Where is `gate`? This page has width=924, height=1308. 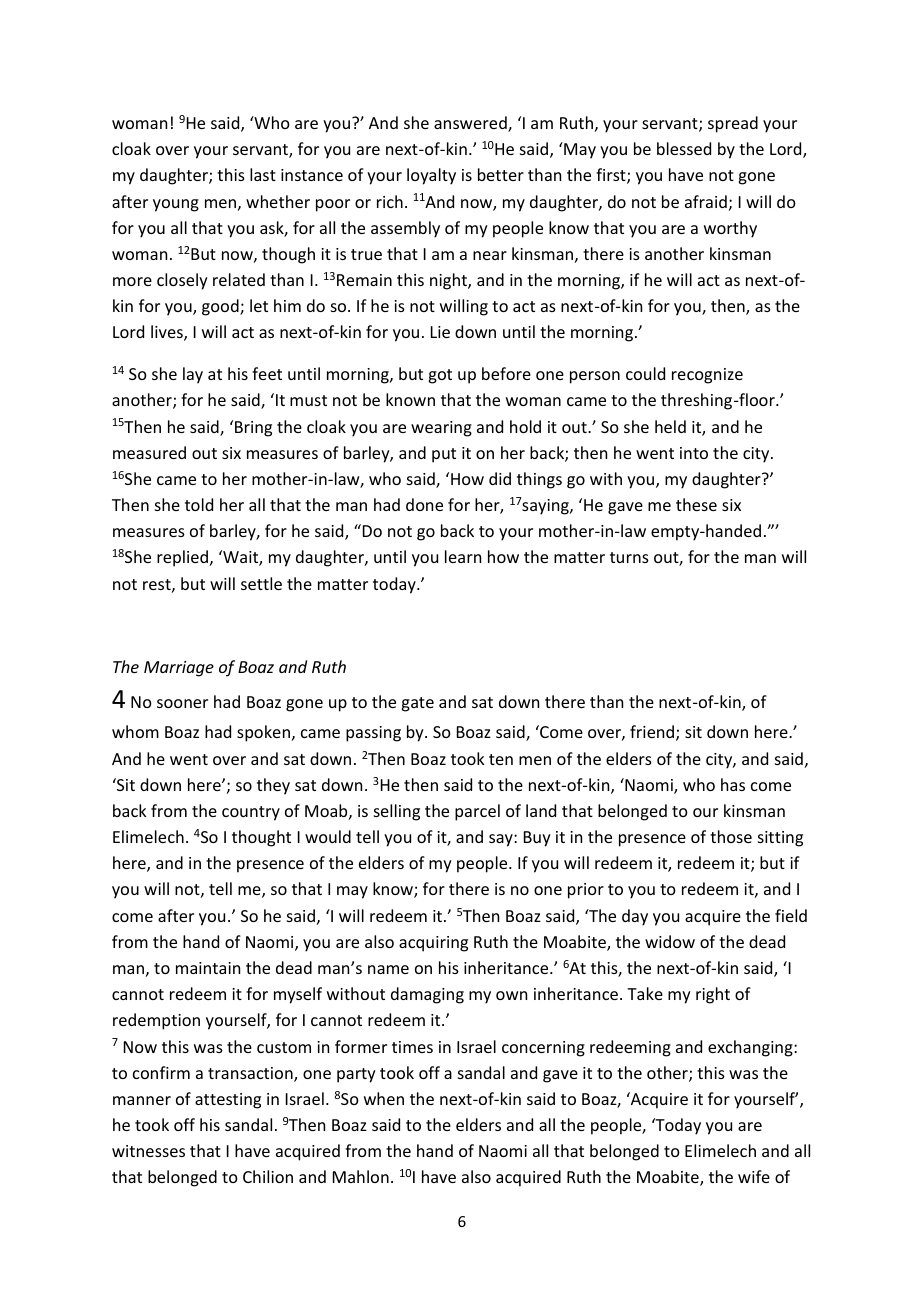
gate is located at coordinates (417, 704).
